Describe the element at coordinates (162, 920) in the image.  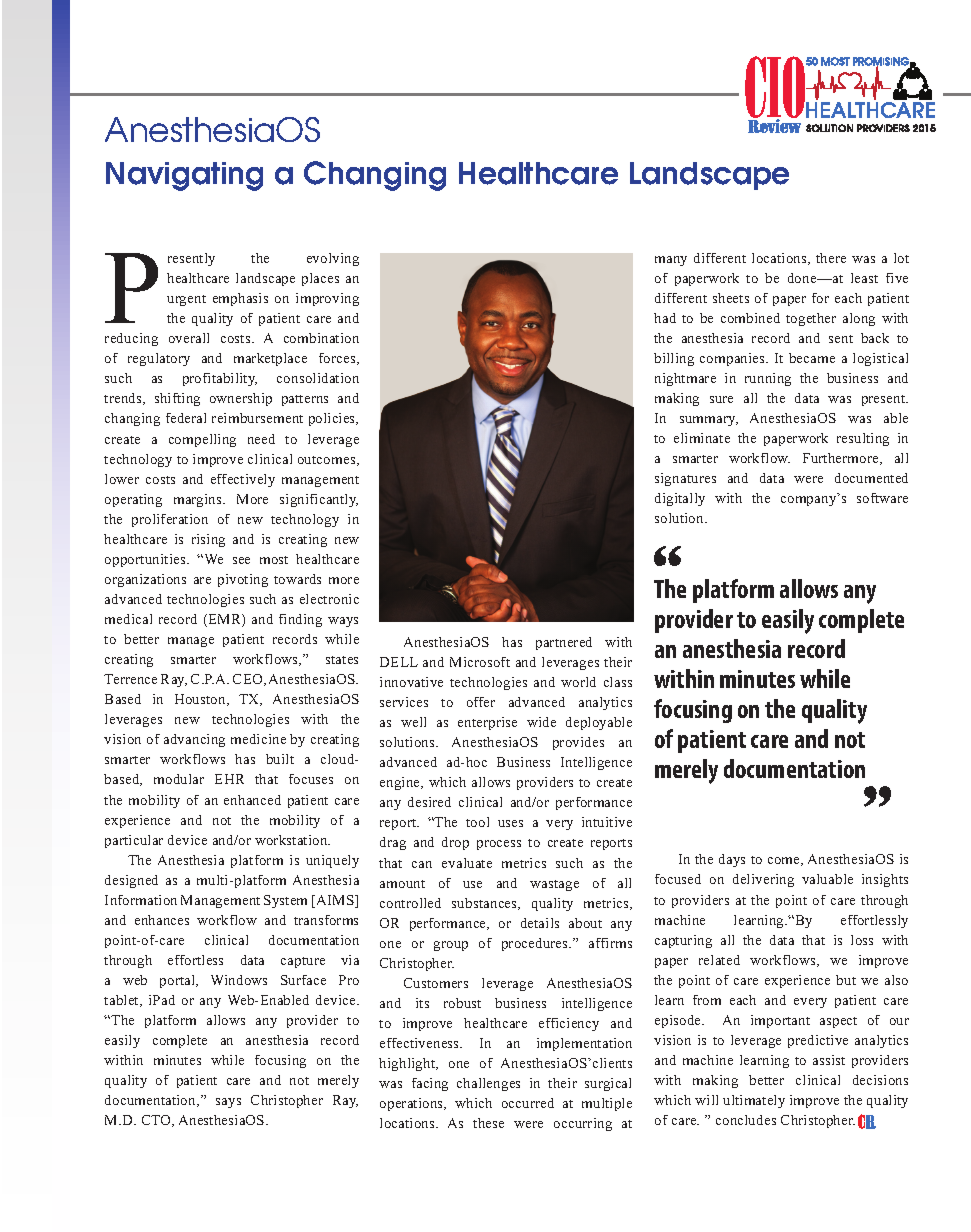
I see `enhances` at that location.
